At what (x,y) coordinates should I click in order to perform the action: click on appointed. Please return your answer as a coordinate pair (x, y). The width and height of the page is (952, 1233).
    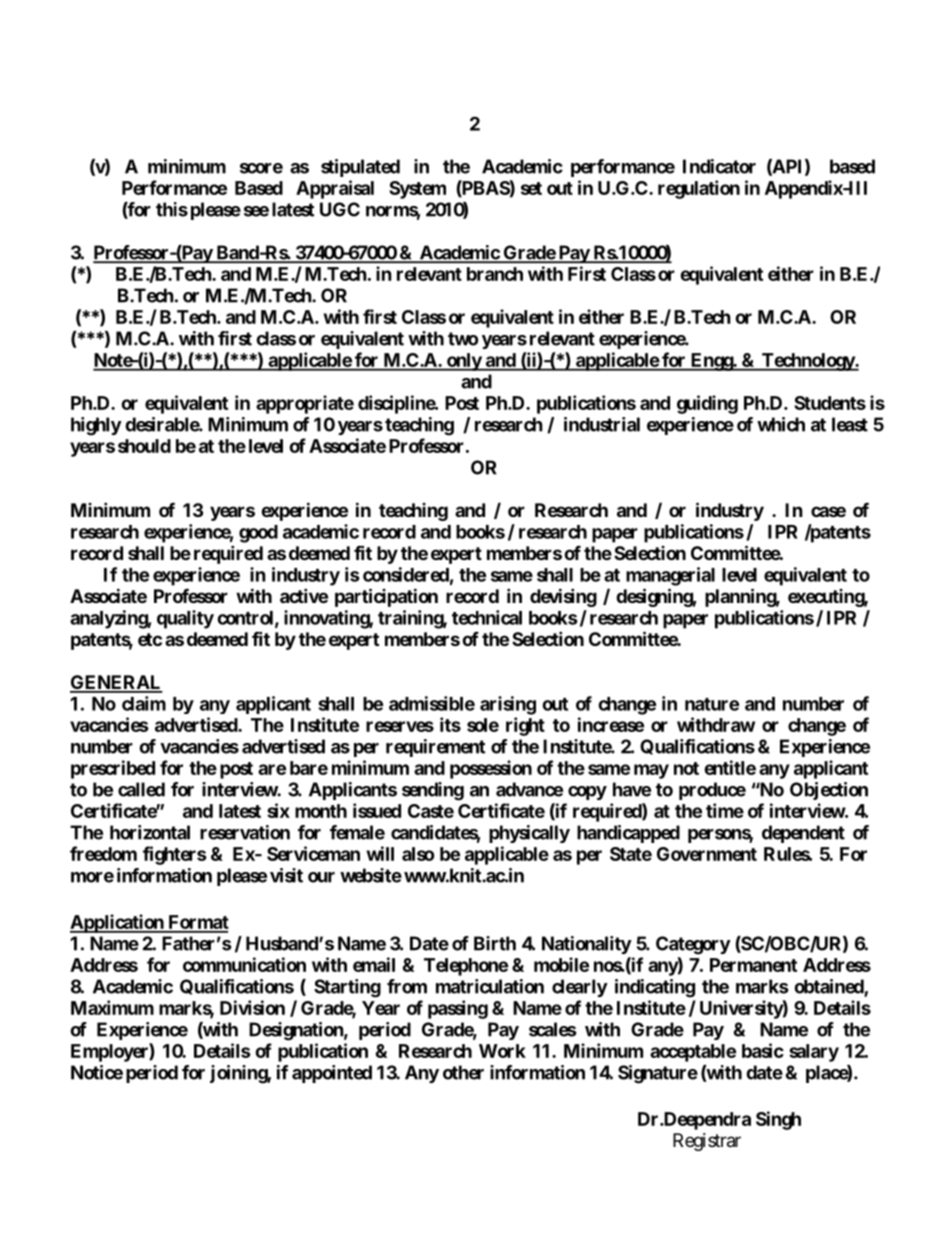
    Looking at the image, I should click on (332, 1074).
